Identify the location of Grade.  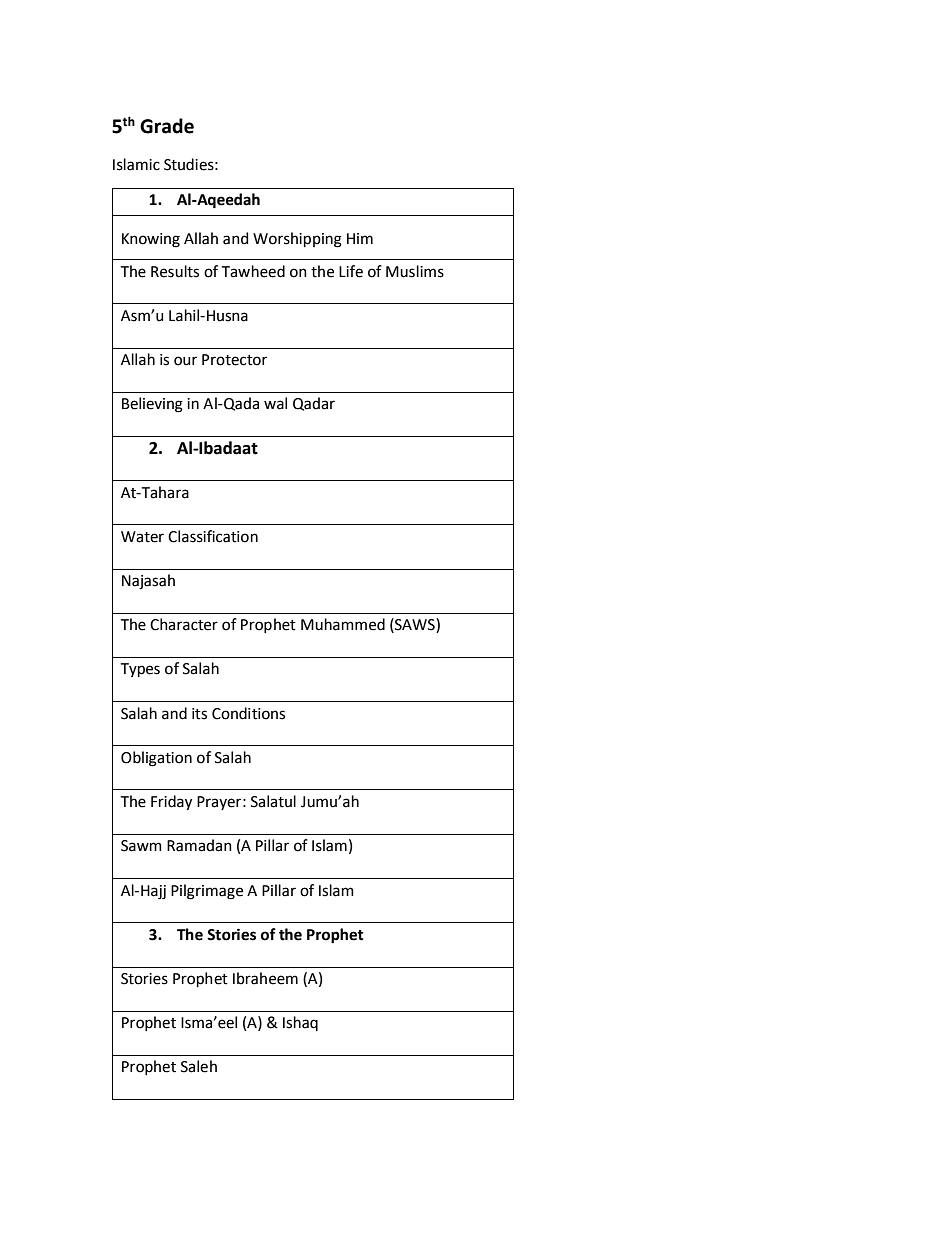
(167, 126).
